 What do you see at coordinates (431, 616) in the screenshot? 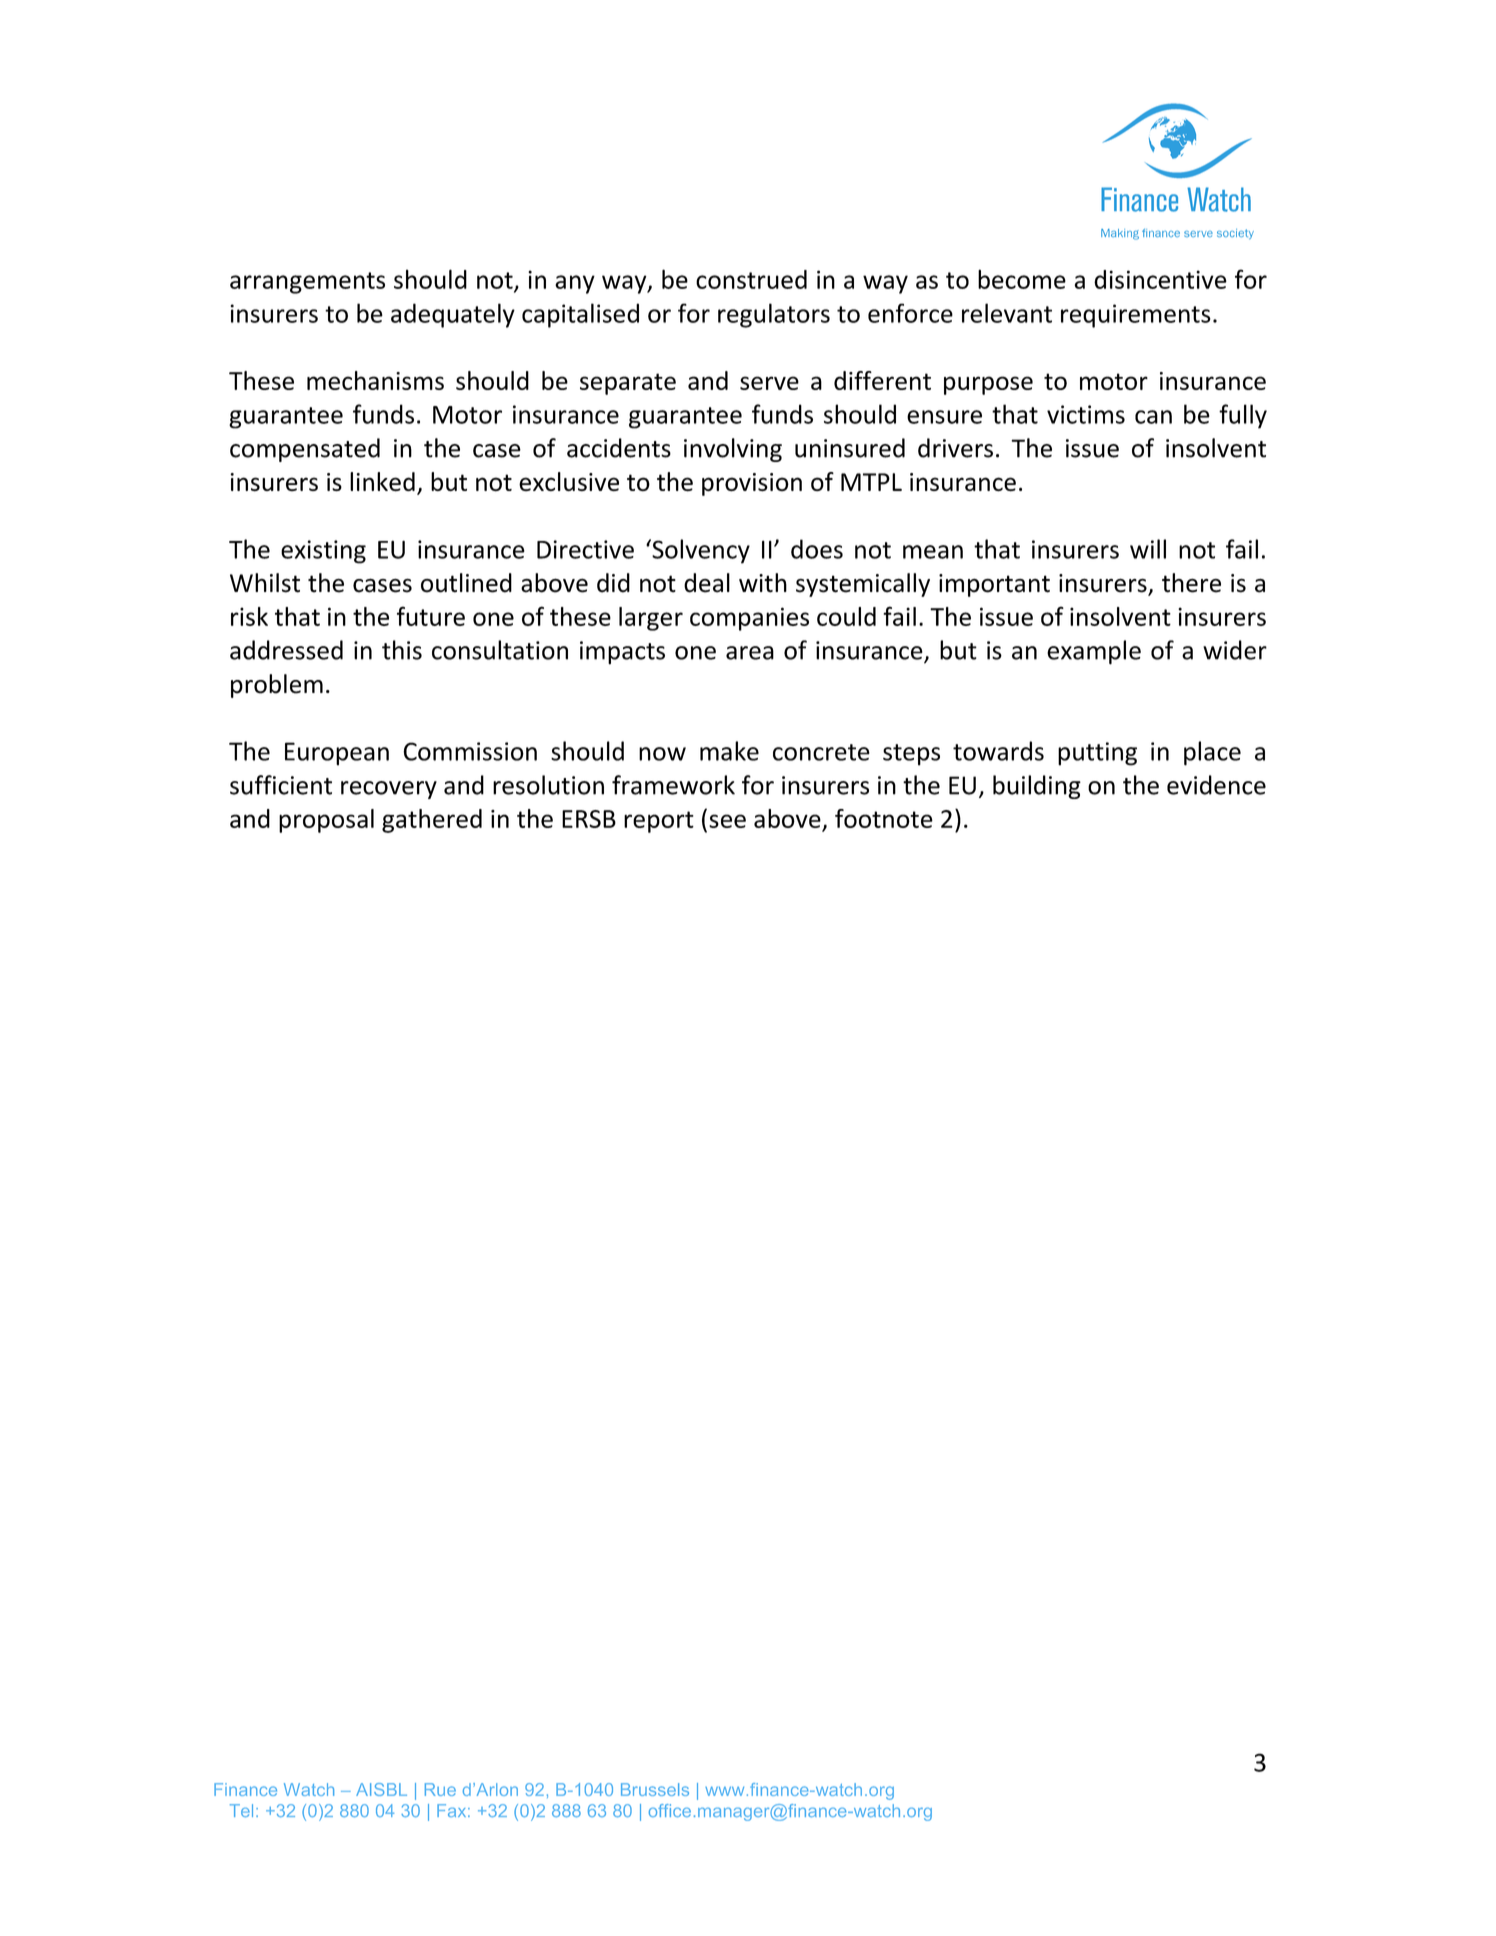
I see `future` at bounding box center [431, 616].
